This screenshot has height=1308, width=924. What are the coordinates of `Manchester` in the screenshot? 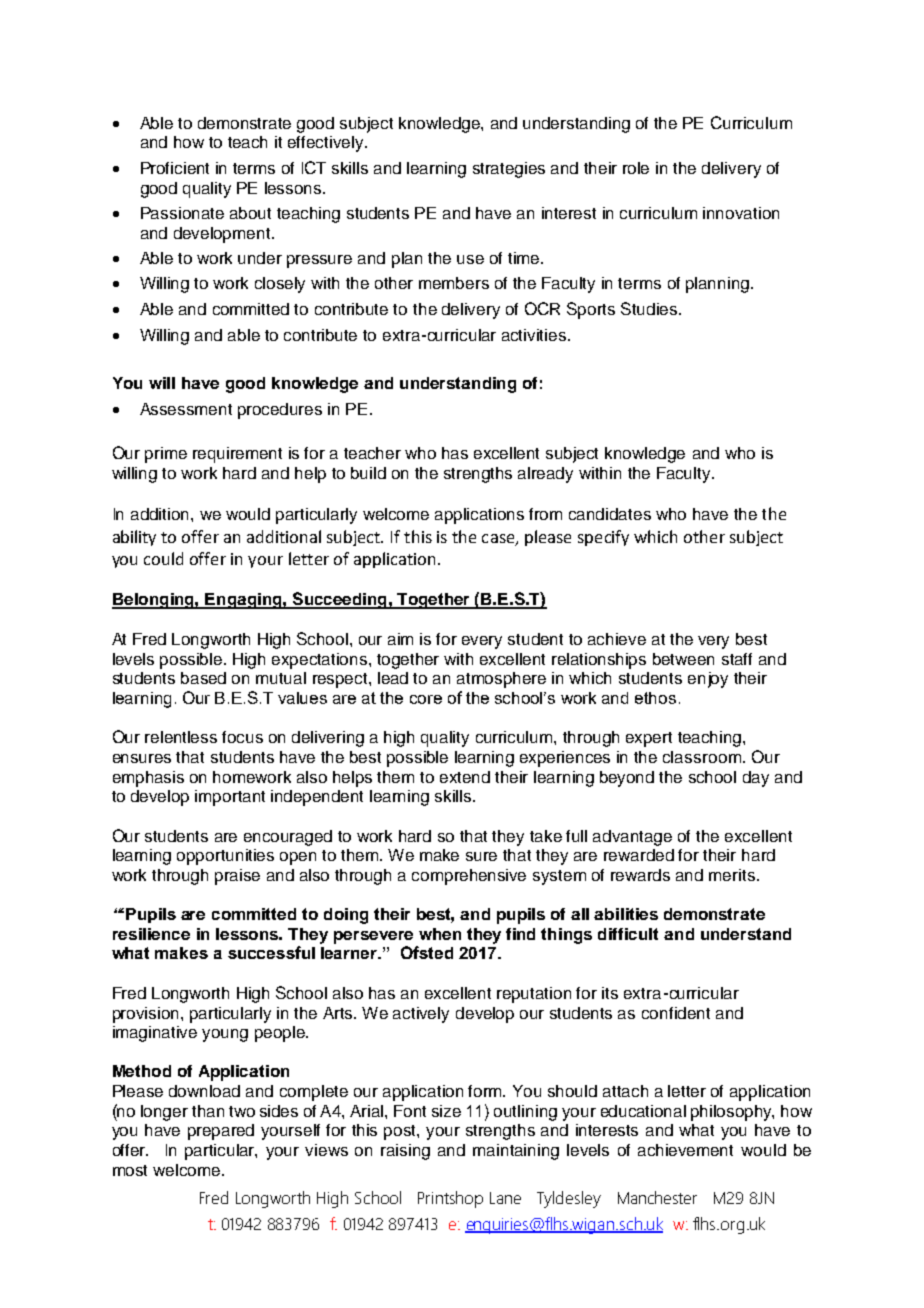 It's located at (657, 1197).
